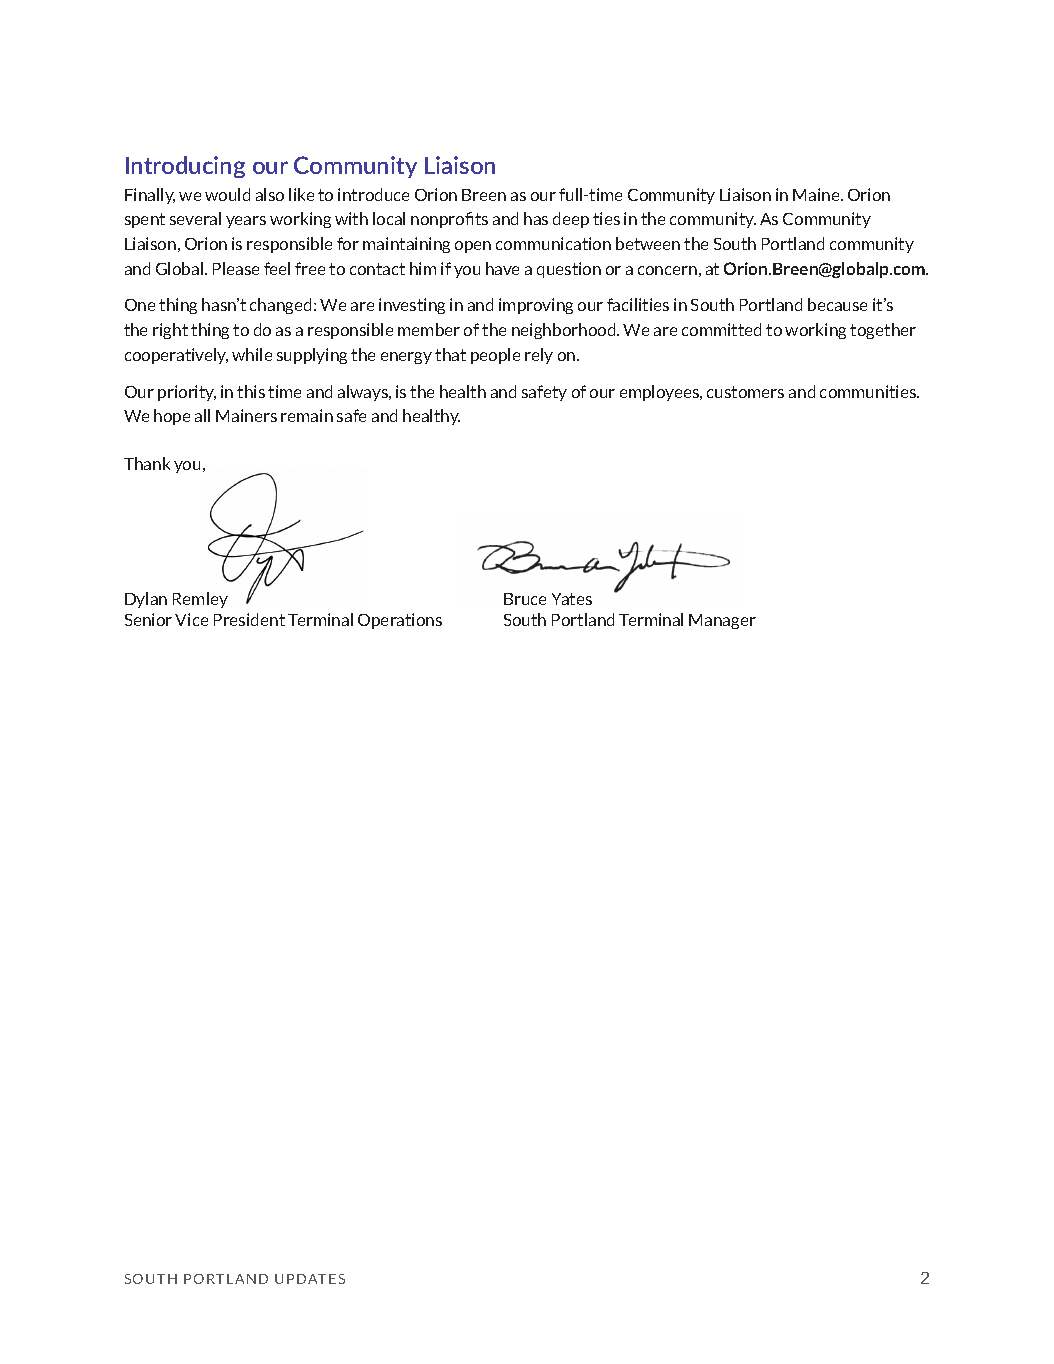  What do you see at coordinates (571, 220) in the screenshot?
I see `deep` at bounding box center [571, 220].
